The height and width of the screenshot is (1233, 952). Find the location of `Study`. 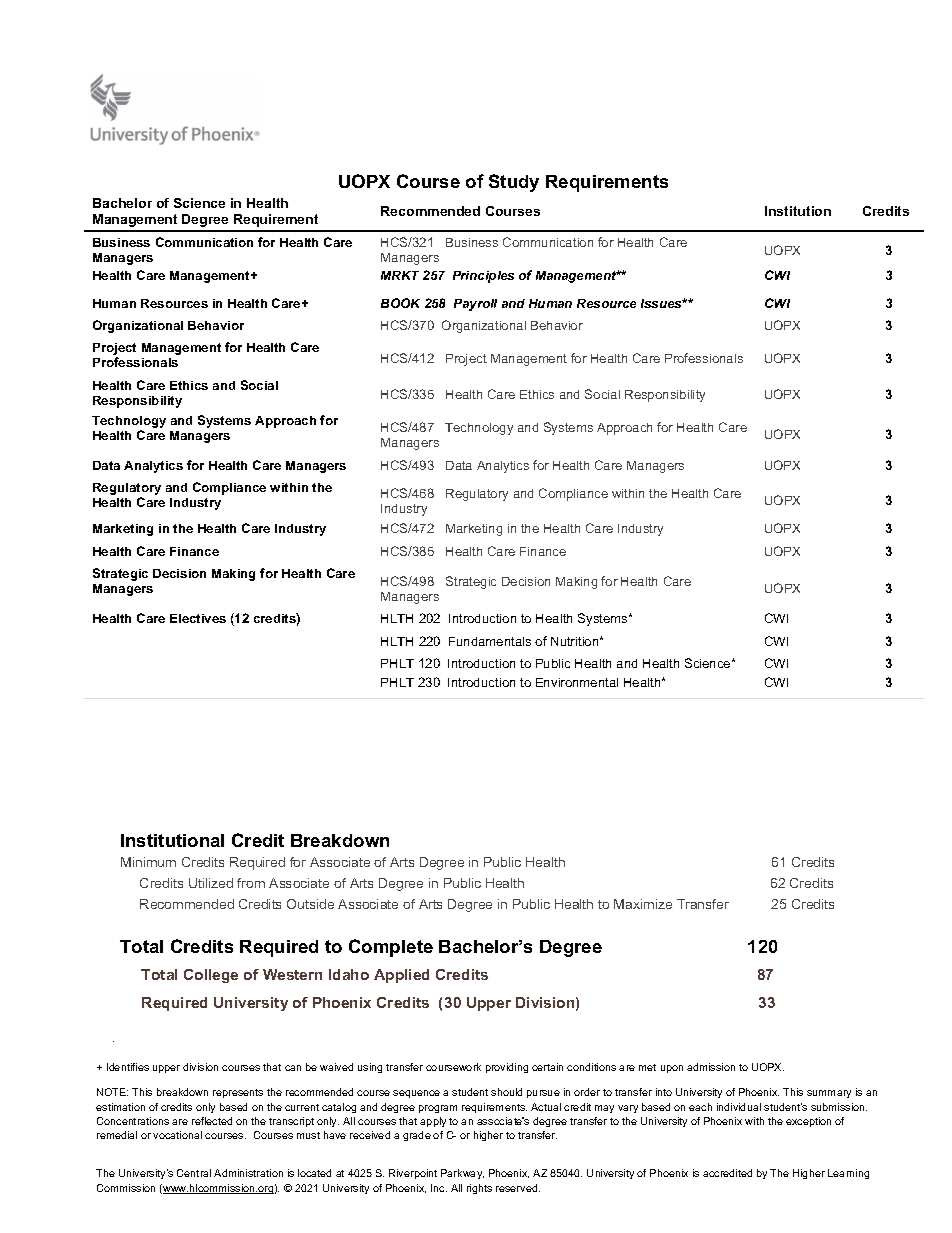

Study is located at coordinates (514, 183).
